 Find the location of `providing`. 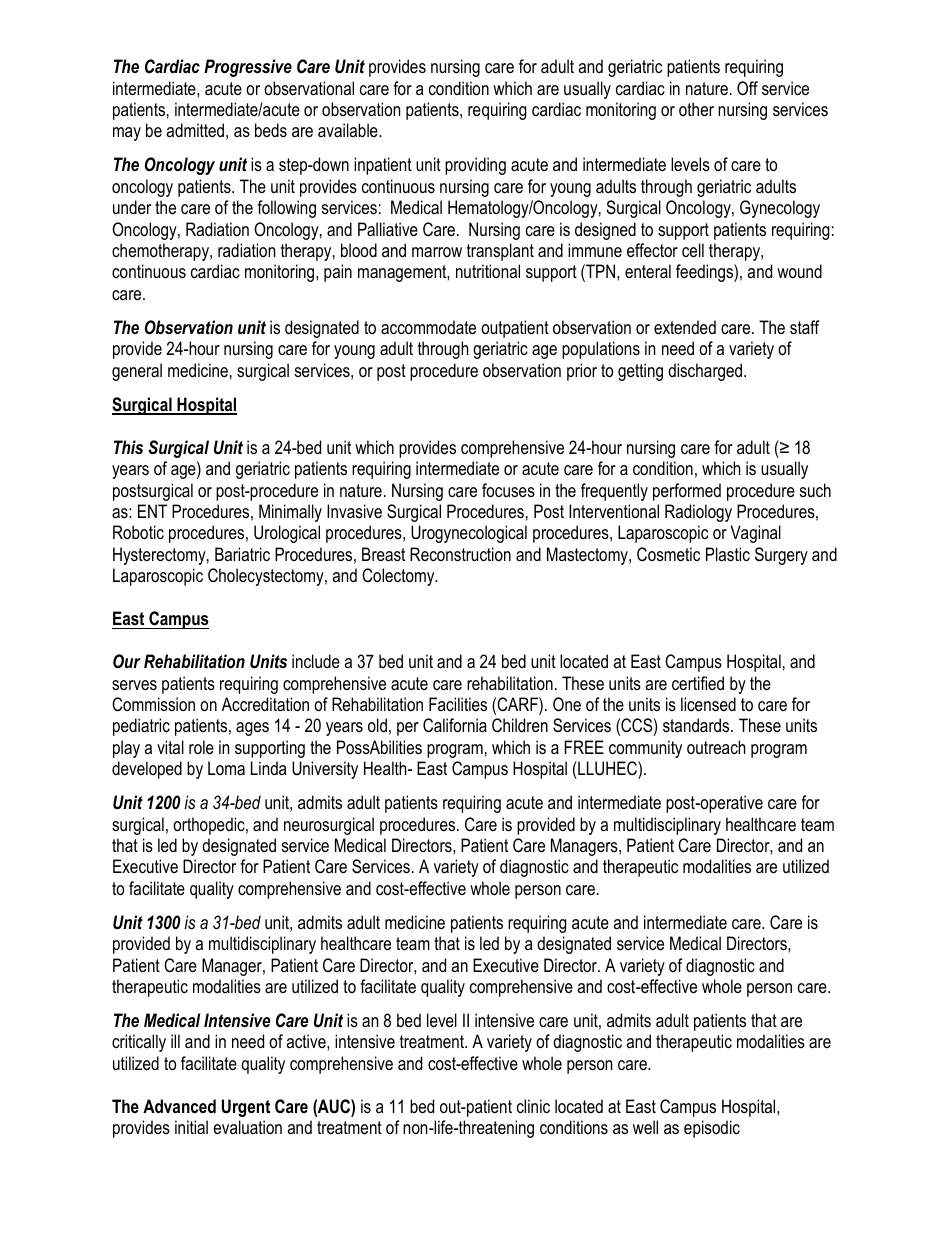

providing is located at coordinates (475, 166).
